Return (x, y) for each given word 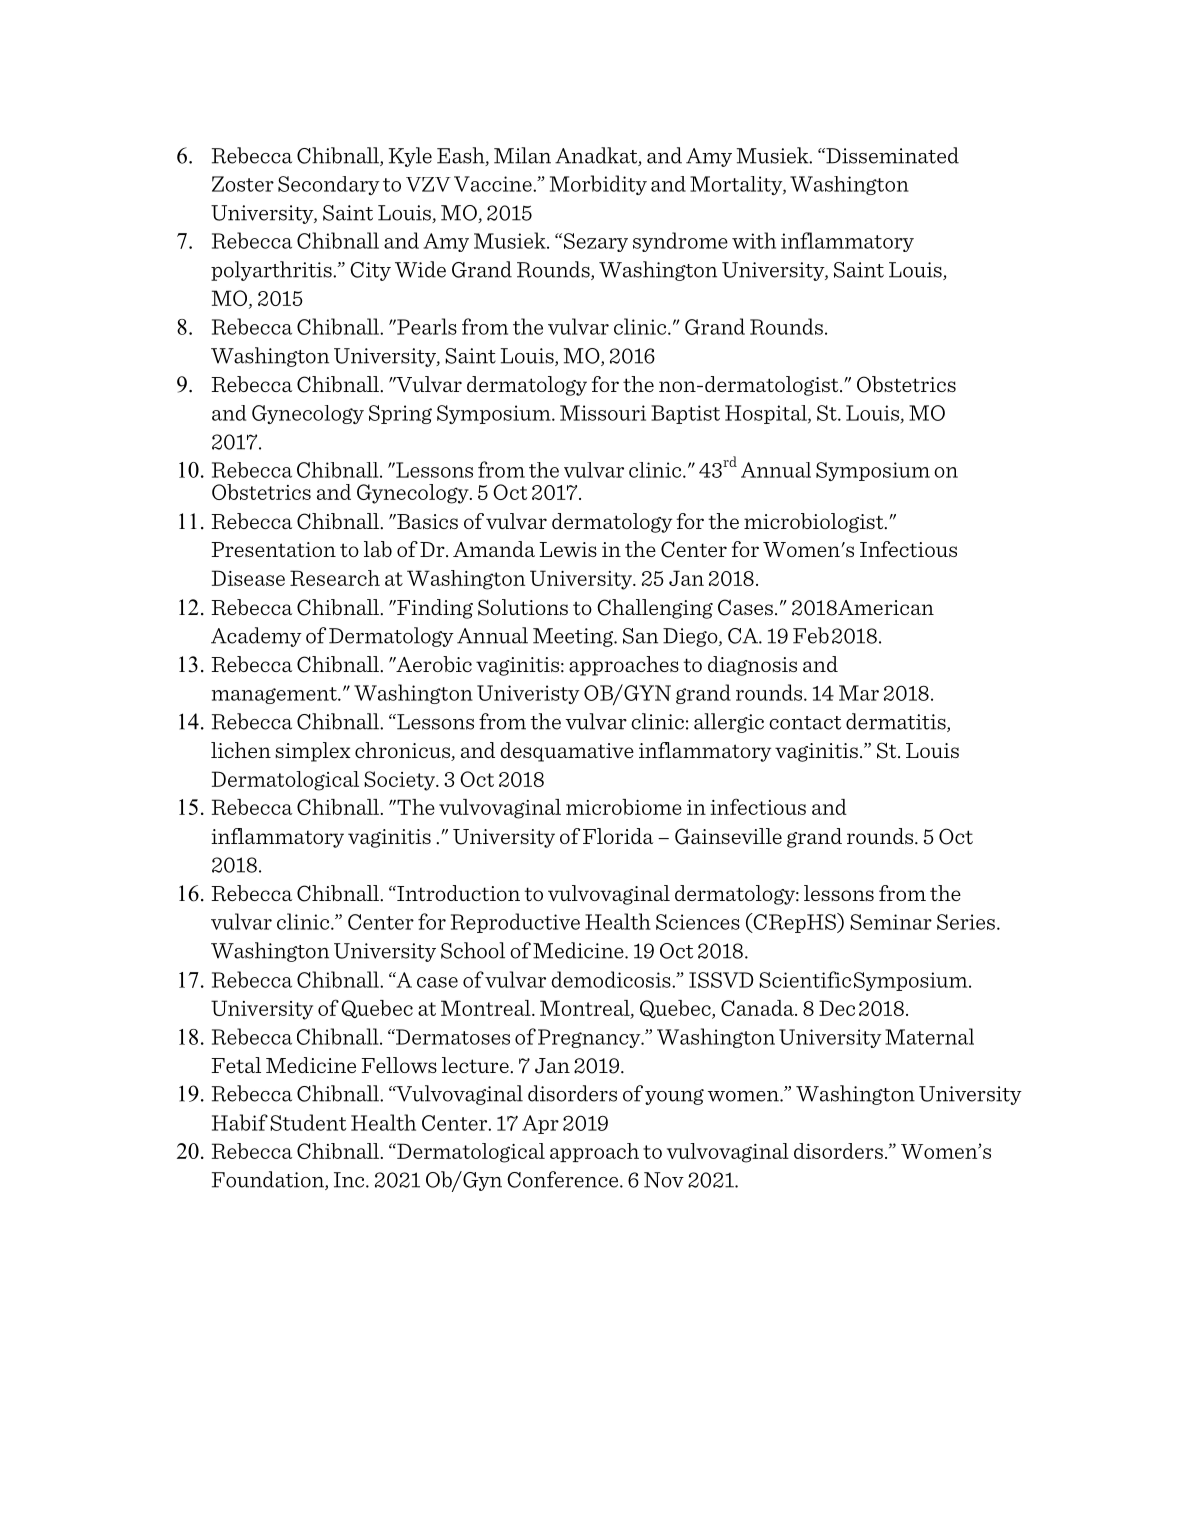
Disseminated (891, 155)
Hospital (767, 414)
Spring (400, 414)
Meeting (574, 637)
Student (308, 1122)
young (674, 1097)
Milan (522, 155)
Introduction (457, 893)
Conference (564, 1179)
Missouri (603, 413)
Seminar (891, 922)
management (275, 695)
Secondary (329, 185)
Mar (859, 693)
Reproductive (515, 923)
